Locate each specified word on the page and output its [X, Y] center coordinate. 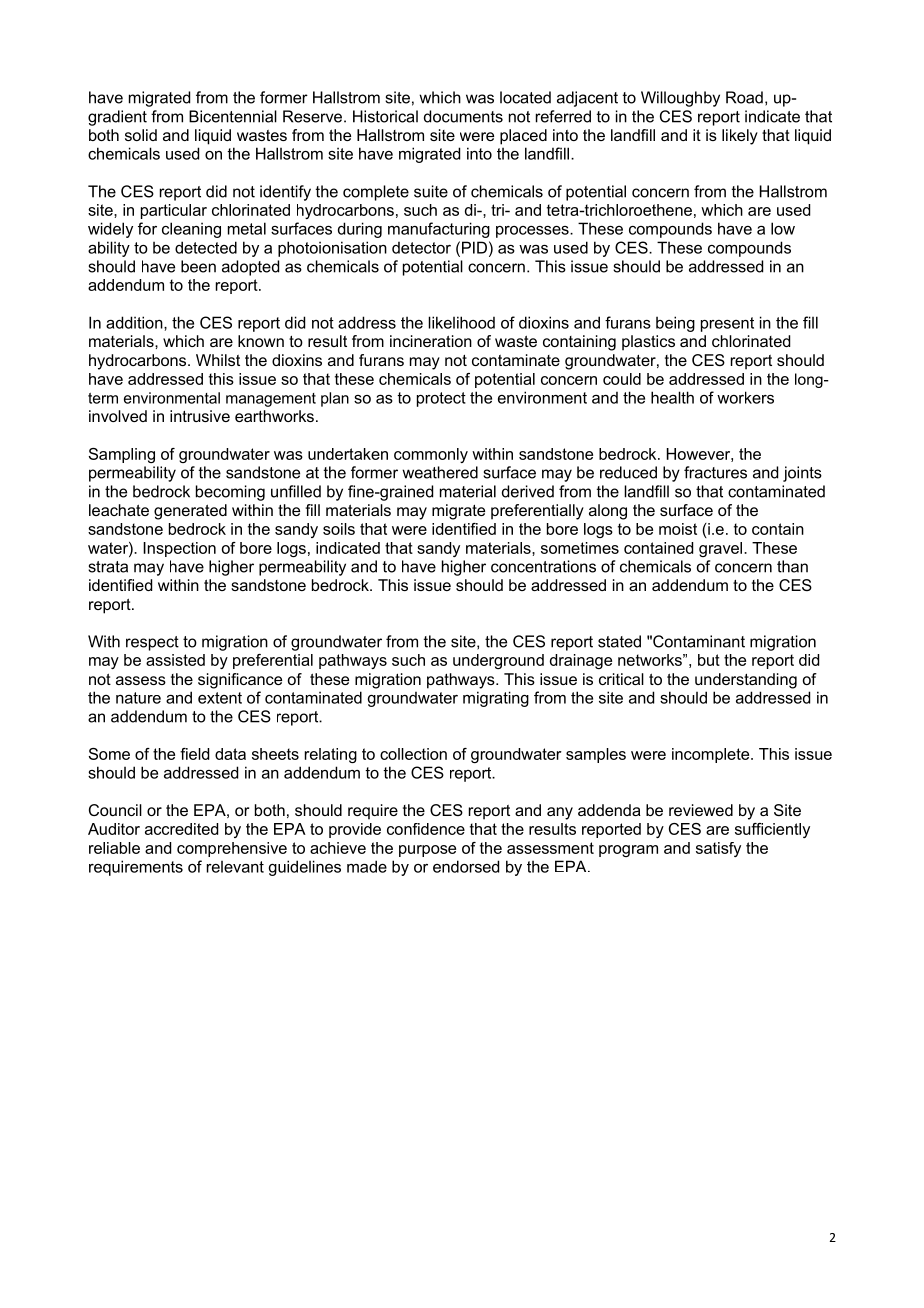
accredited [181, 829]
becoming [230, 493]
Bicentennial [233, 116]
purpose [427, 851]
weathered [440, 472]
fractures [715, 472]
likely [740, 137]
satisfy [718, 849]
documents [463, 116]
